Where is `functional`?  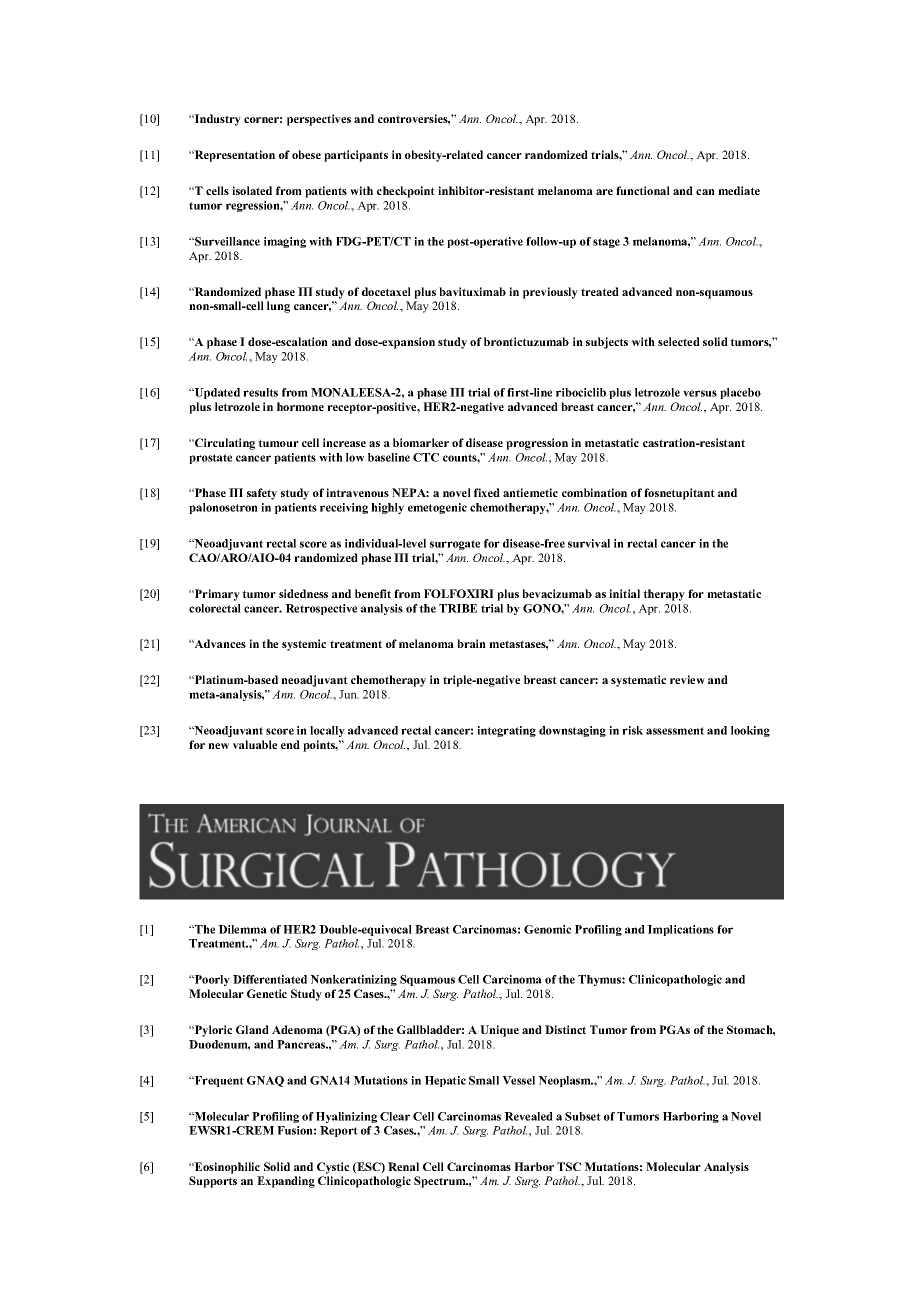
functional is located at coordinates (643, 190).
